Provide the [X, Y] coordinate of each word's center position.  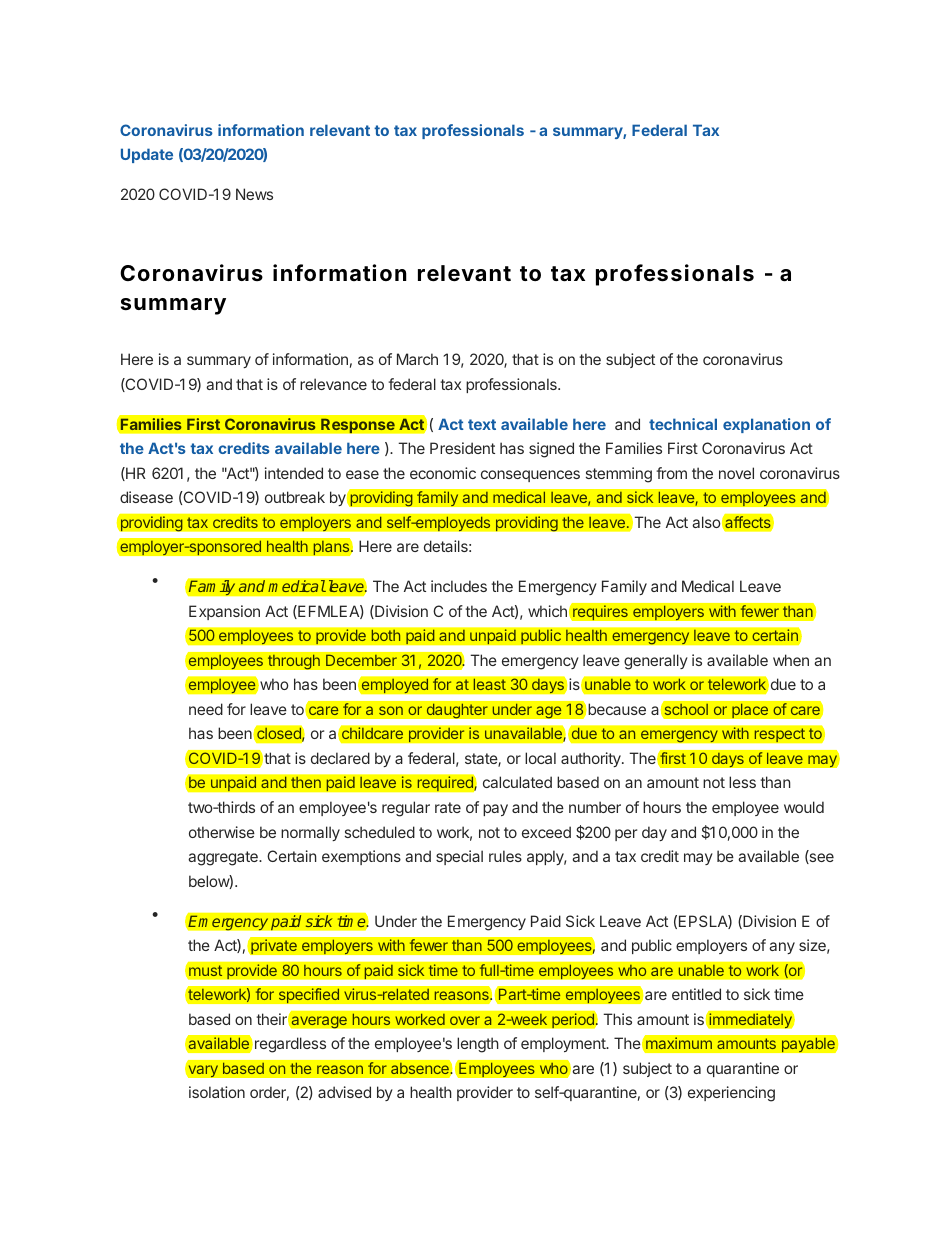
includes [459, 586]
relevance [333, 384]
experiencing [731, 1094]
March [417, 359]
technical [683, 424]
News [254, 194]
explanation [766, 425]
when [791, 660]
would [804, 807]
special [459, 857]
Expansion [224, 612]
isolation [217, 1092]
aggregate [224, 858]
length [478, 1045]
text [482, 424]
